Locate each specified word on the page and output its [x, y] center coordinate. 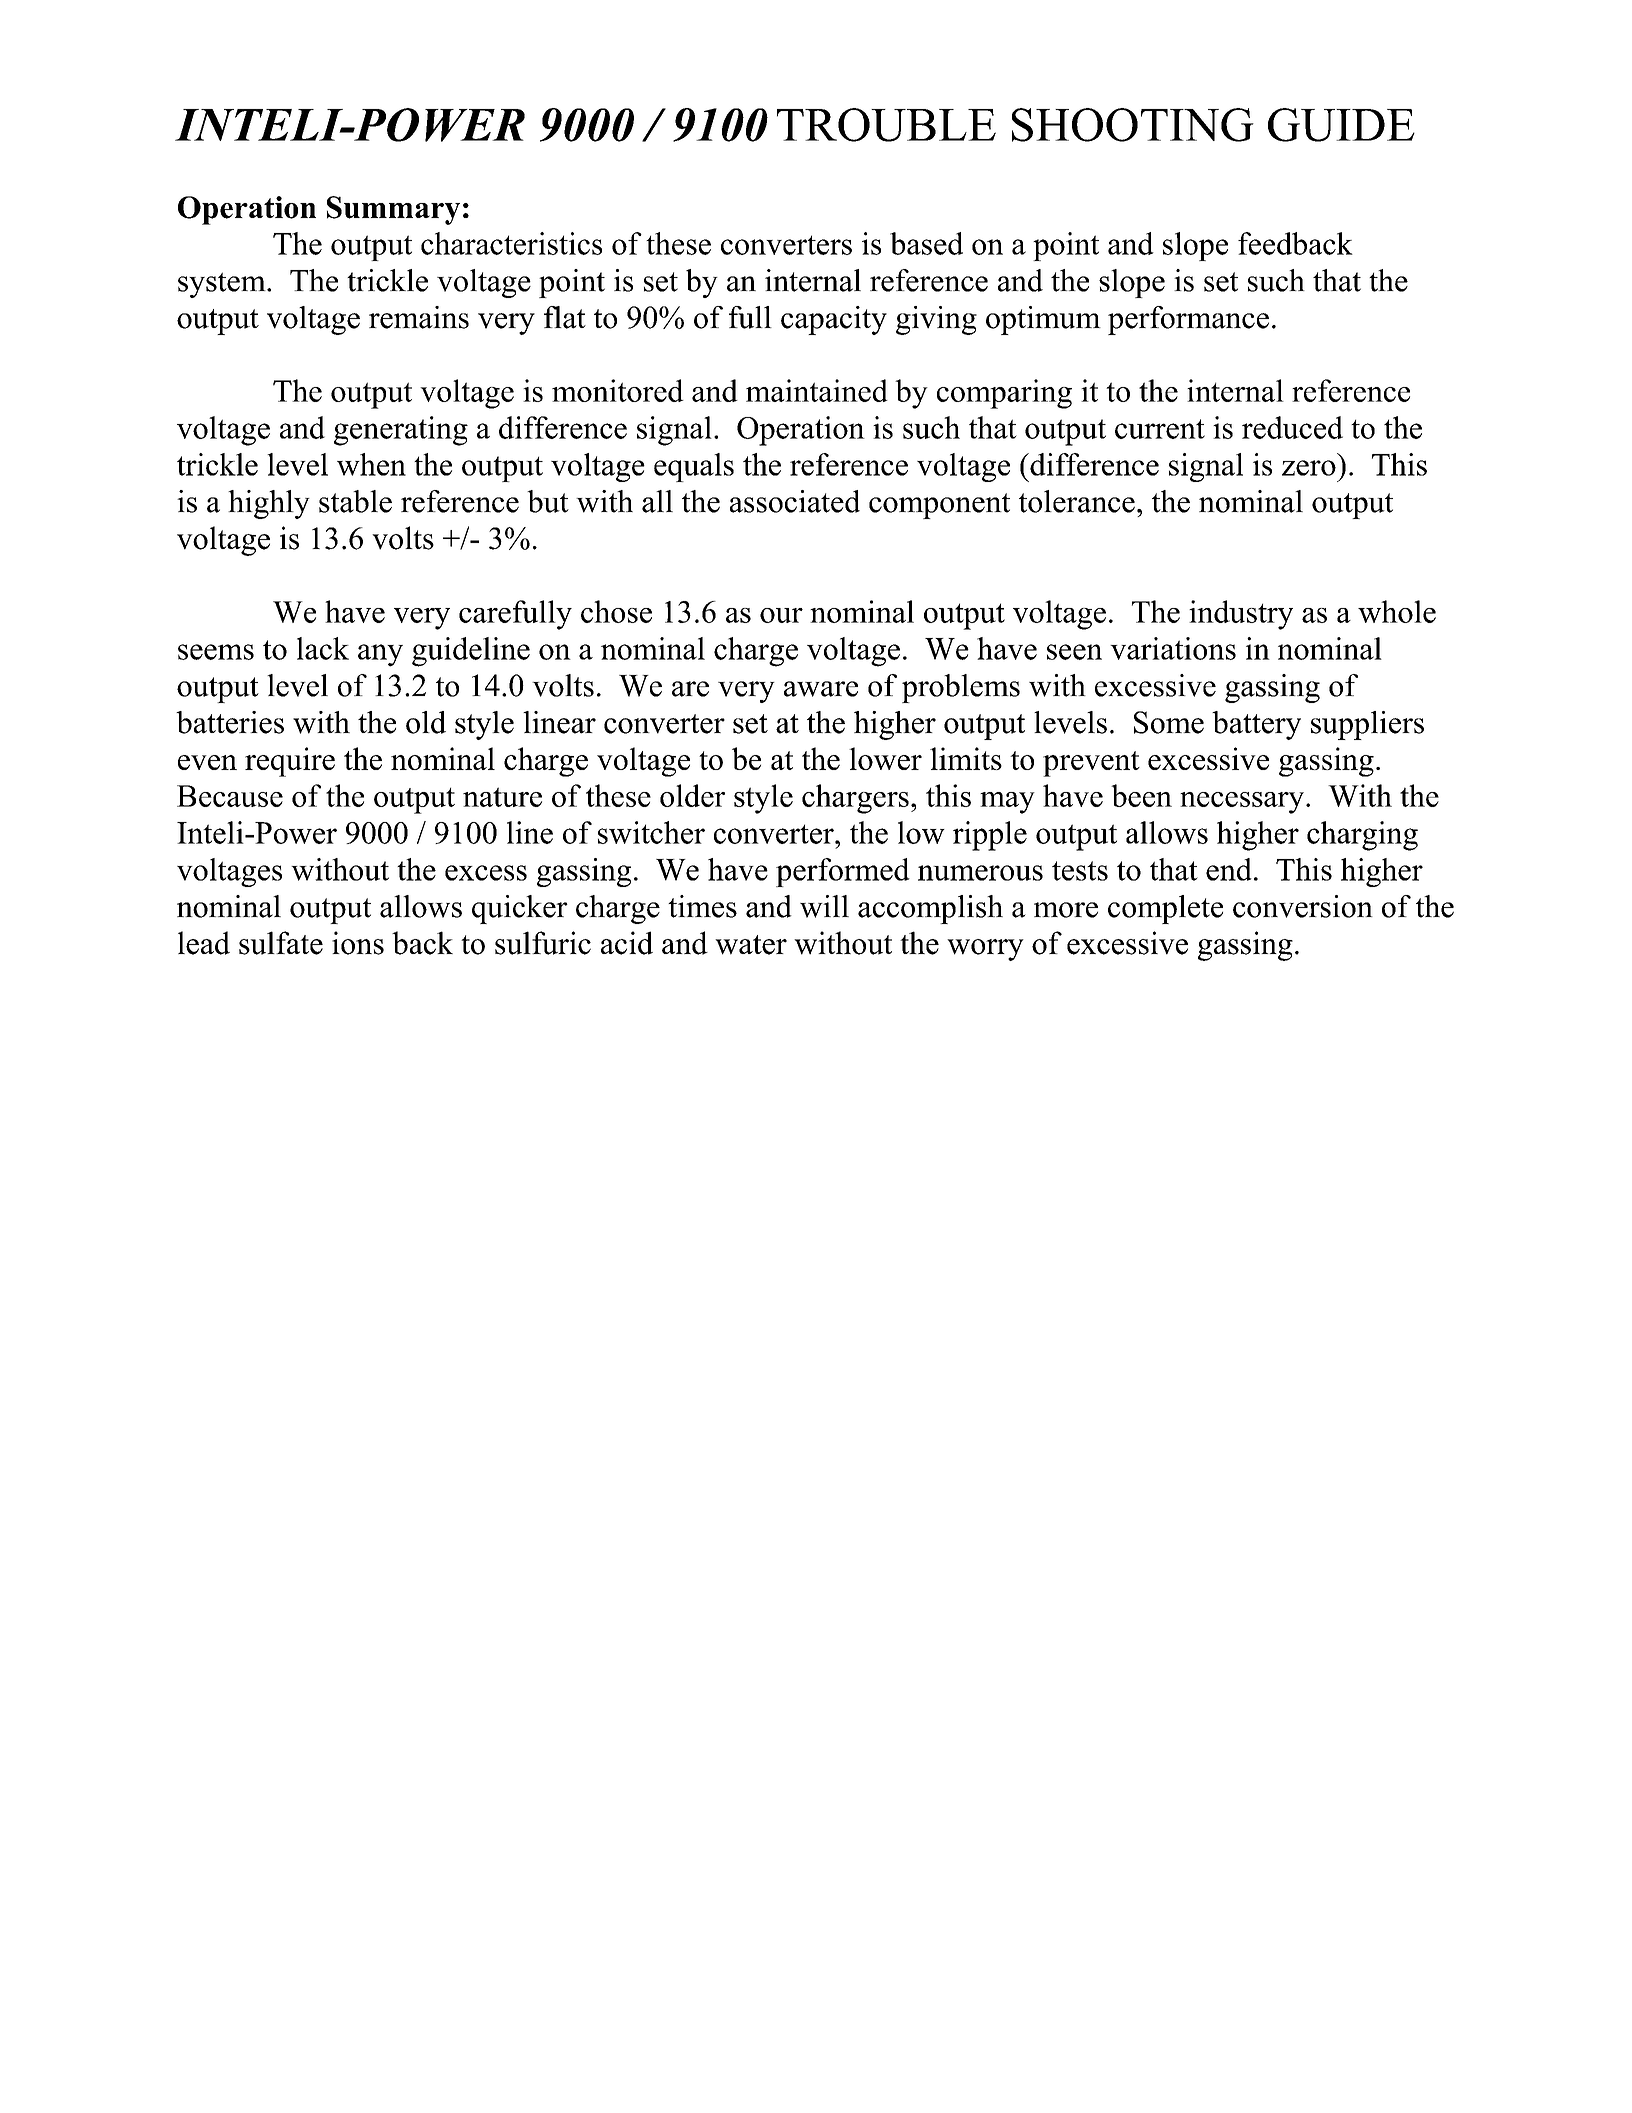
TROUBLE [886, 125]
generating [401, 431]
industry [1241, 615]
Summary [393, 210]
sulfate [281, 943]
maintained [817, 390]
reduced [1292, 427]
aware [821, 689]
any [380, 655]
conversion [1303, 906]
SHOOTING [1133, 125]
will [824, 906]
